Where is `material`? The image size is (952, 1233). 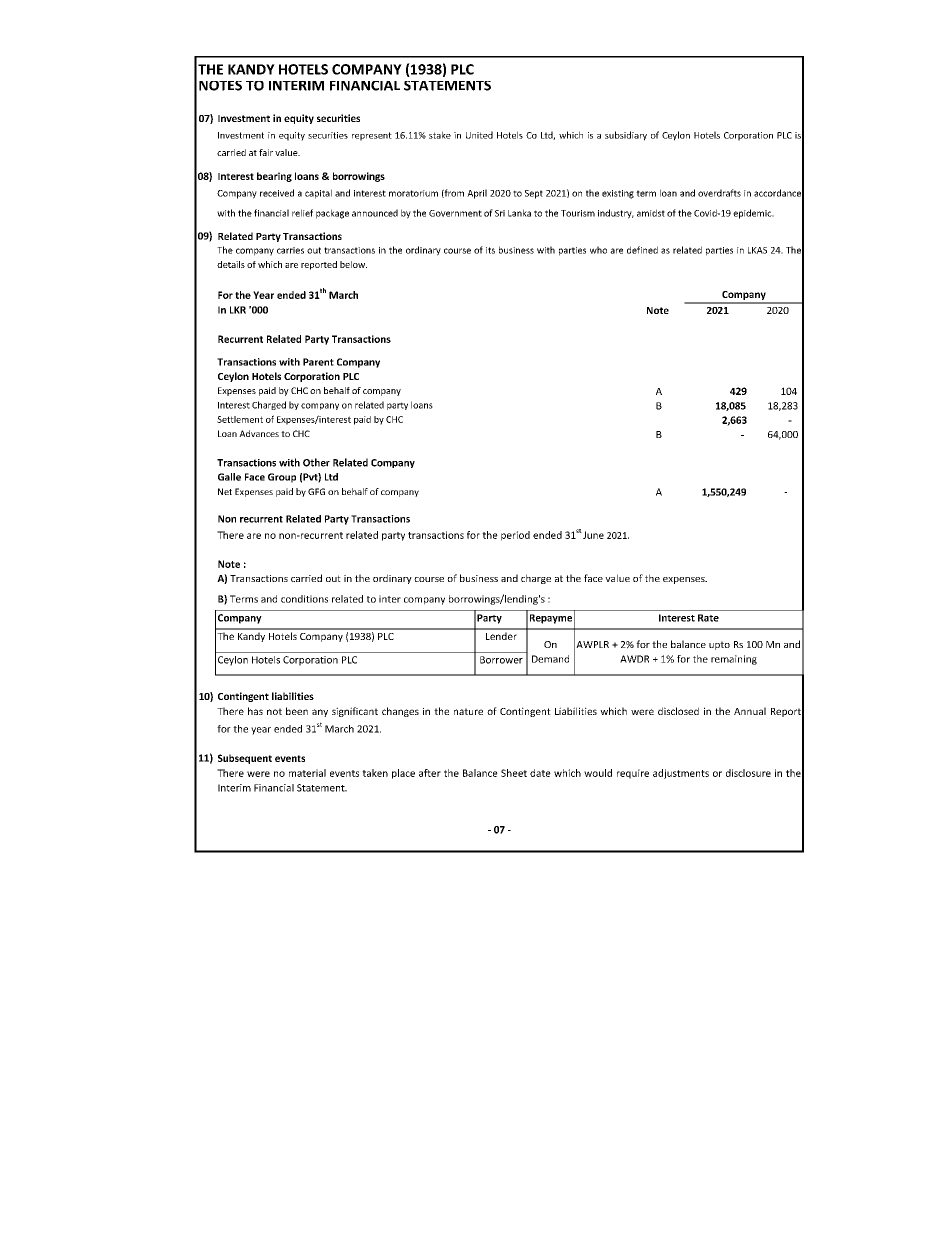 material is located at coordinates (307, 773).
